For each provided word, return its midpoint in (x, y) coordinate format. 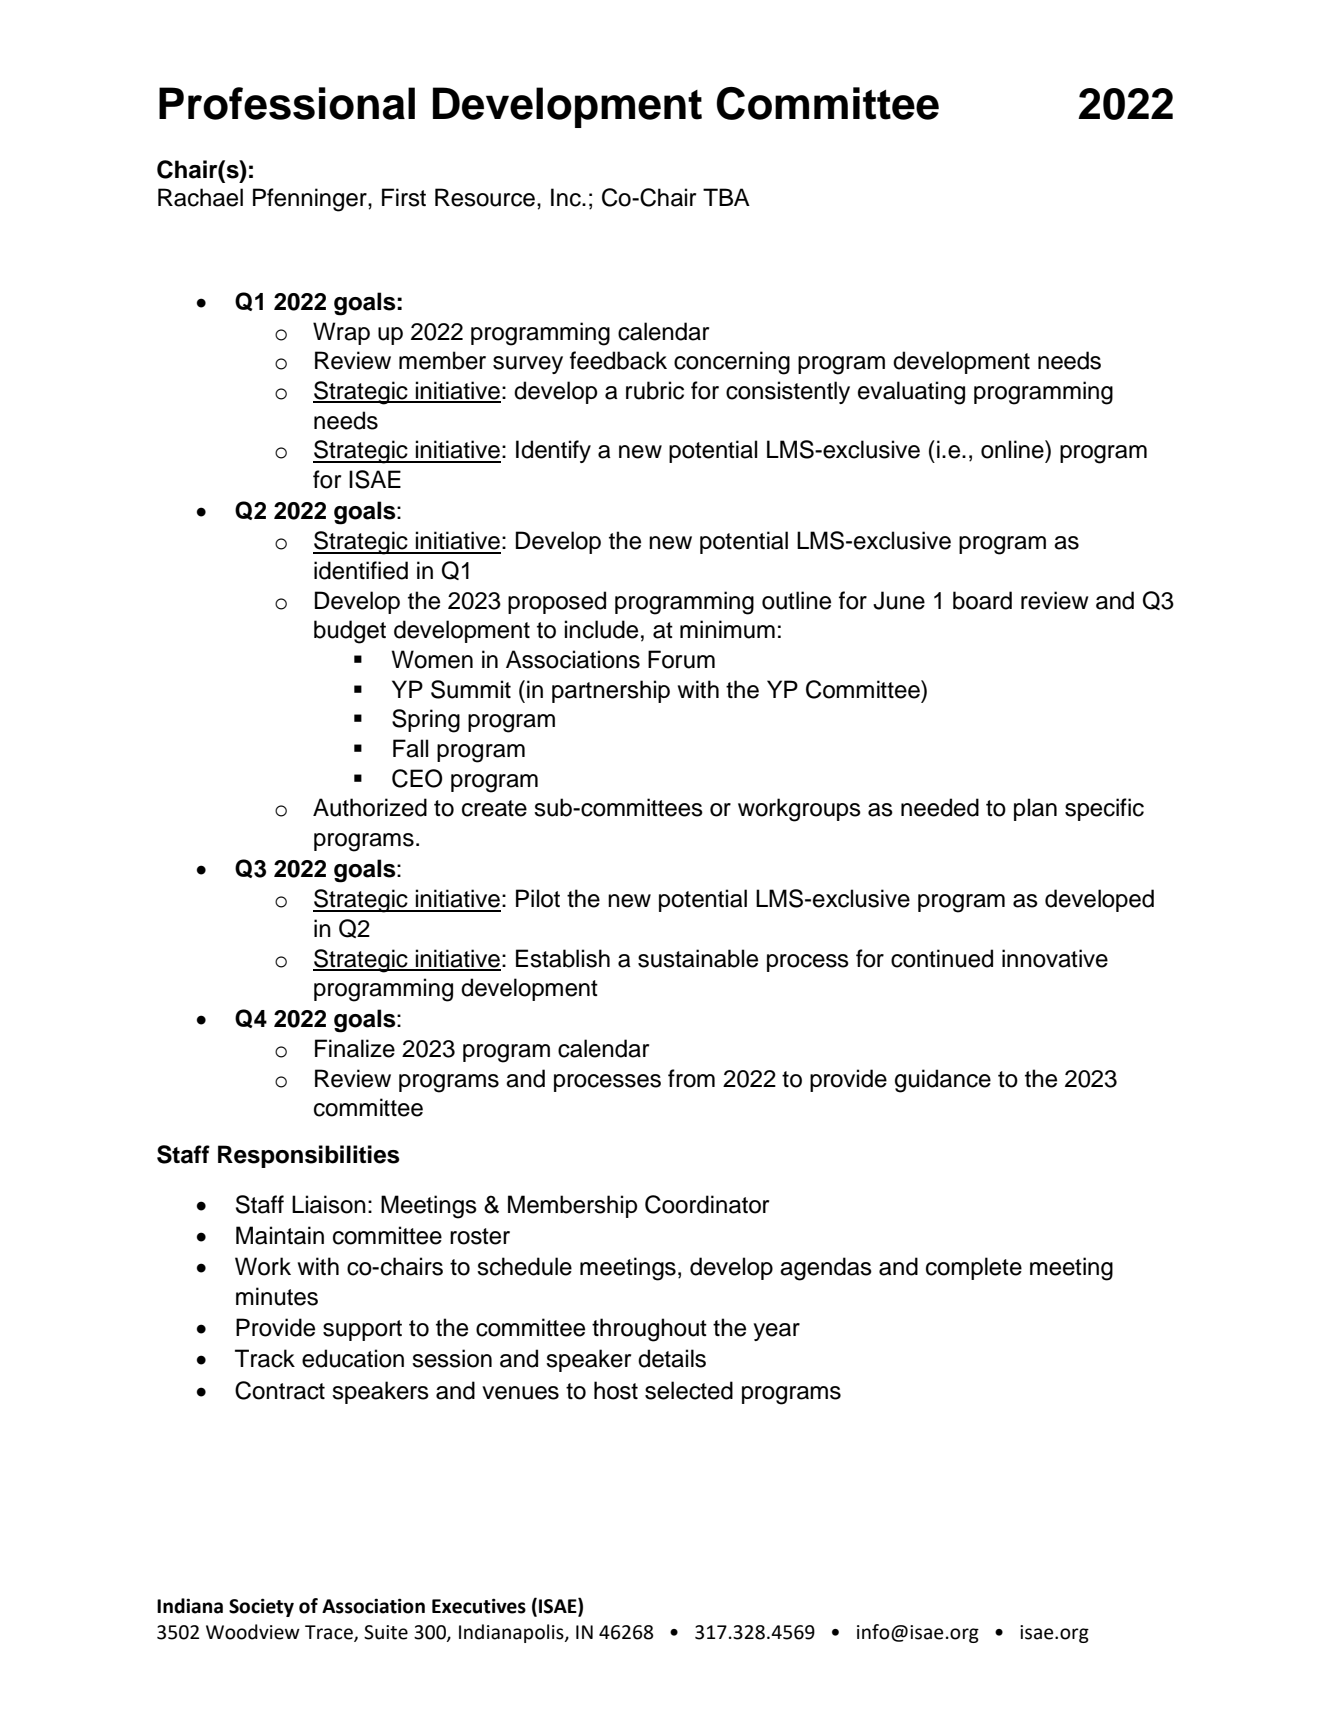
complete (974, 1268)
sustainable (698, 958)
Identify (553, 451)
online (1013, 449)
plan (1035, 809)
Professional (287, 103)
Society (261, 1607)
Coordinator (707, 1204)
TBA (726, 197)
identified (361, 570)
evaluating (911, 393)
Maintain (280, 1235)
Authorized (370, 807)
